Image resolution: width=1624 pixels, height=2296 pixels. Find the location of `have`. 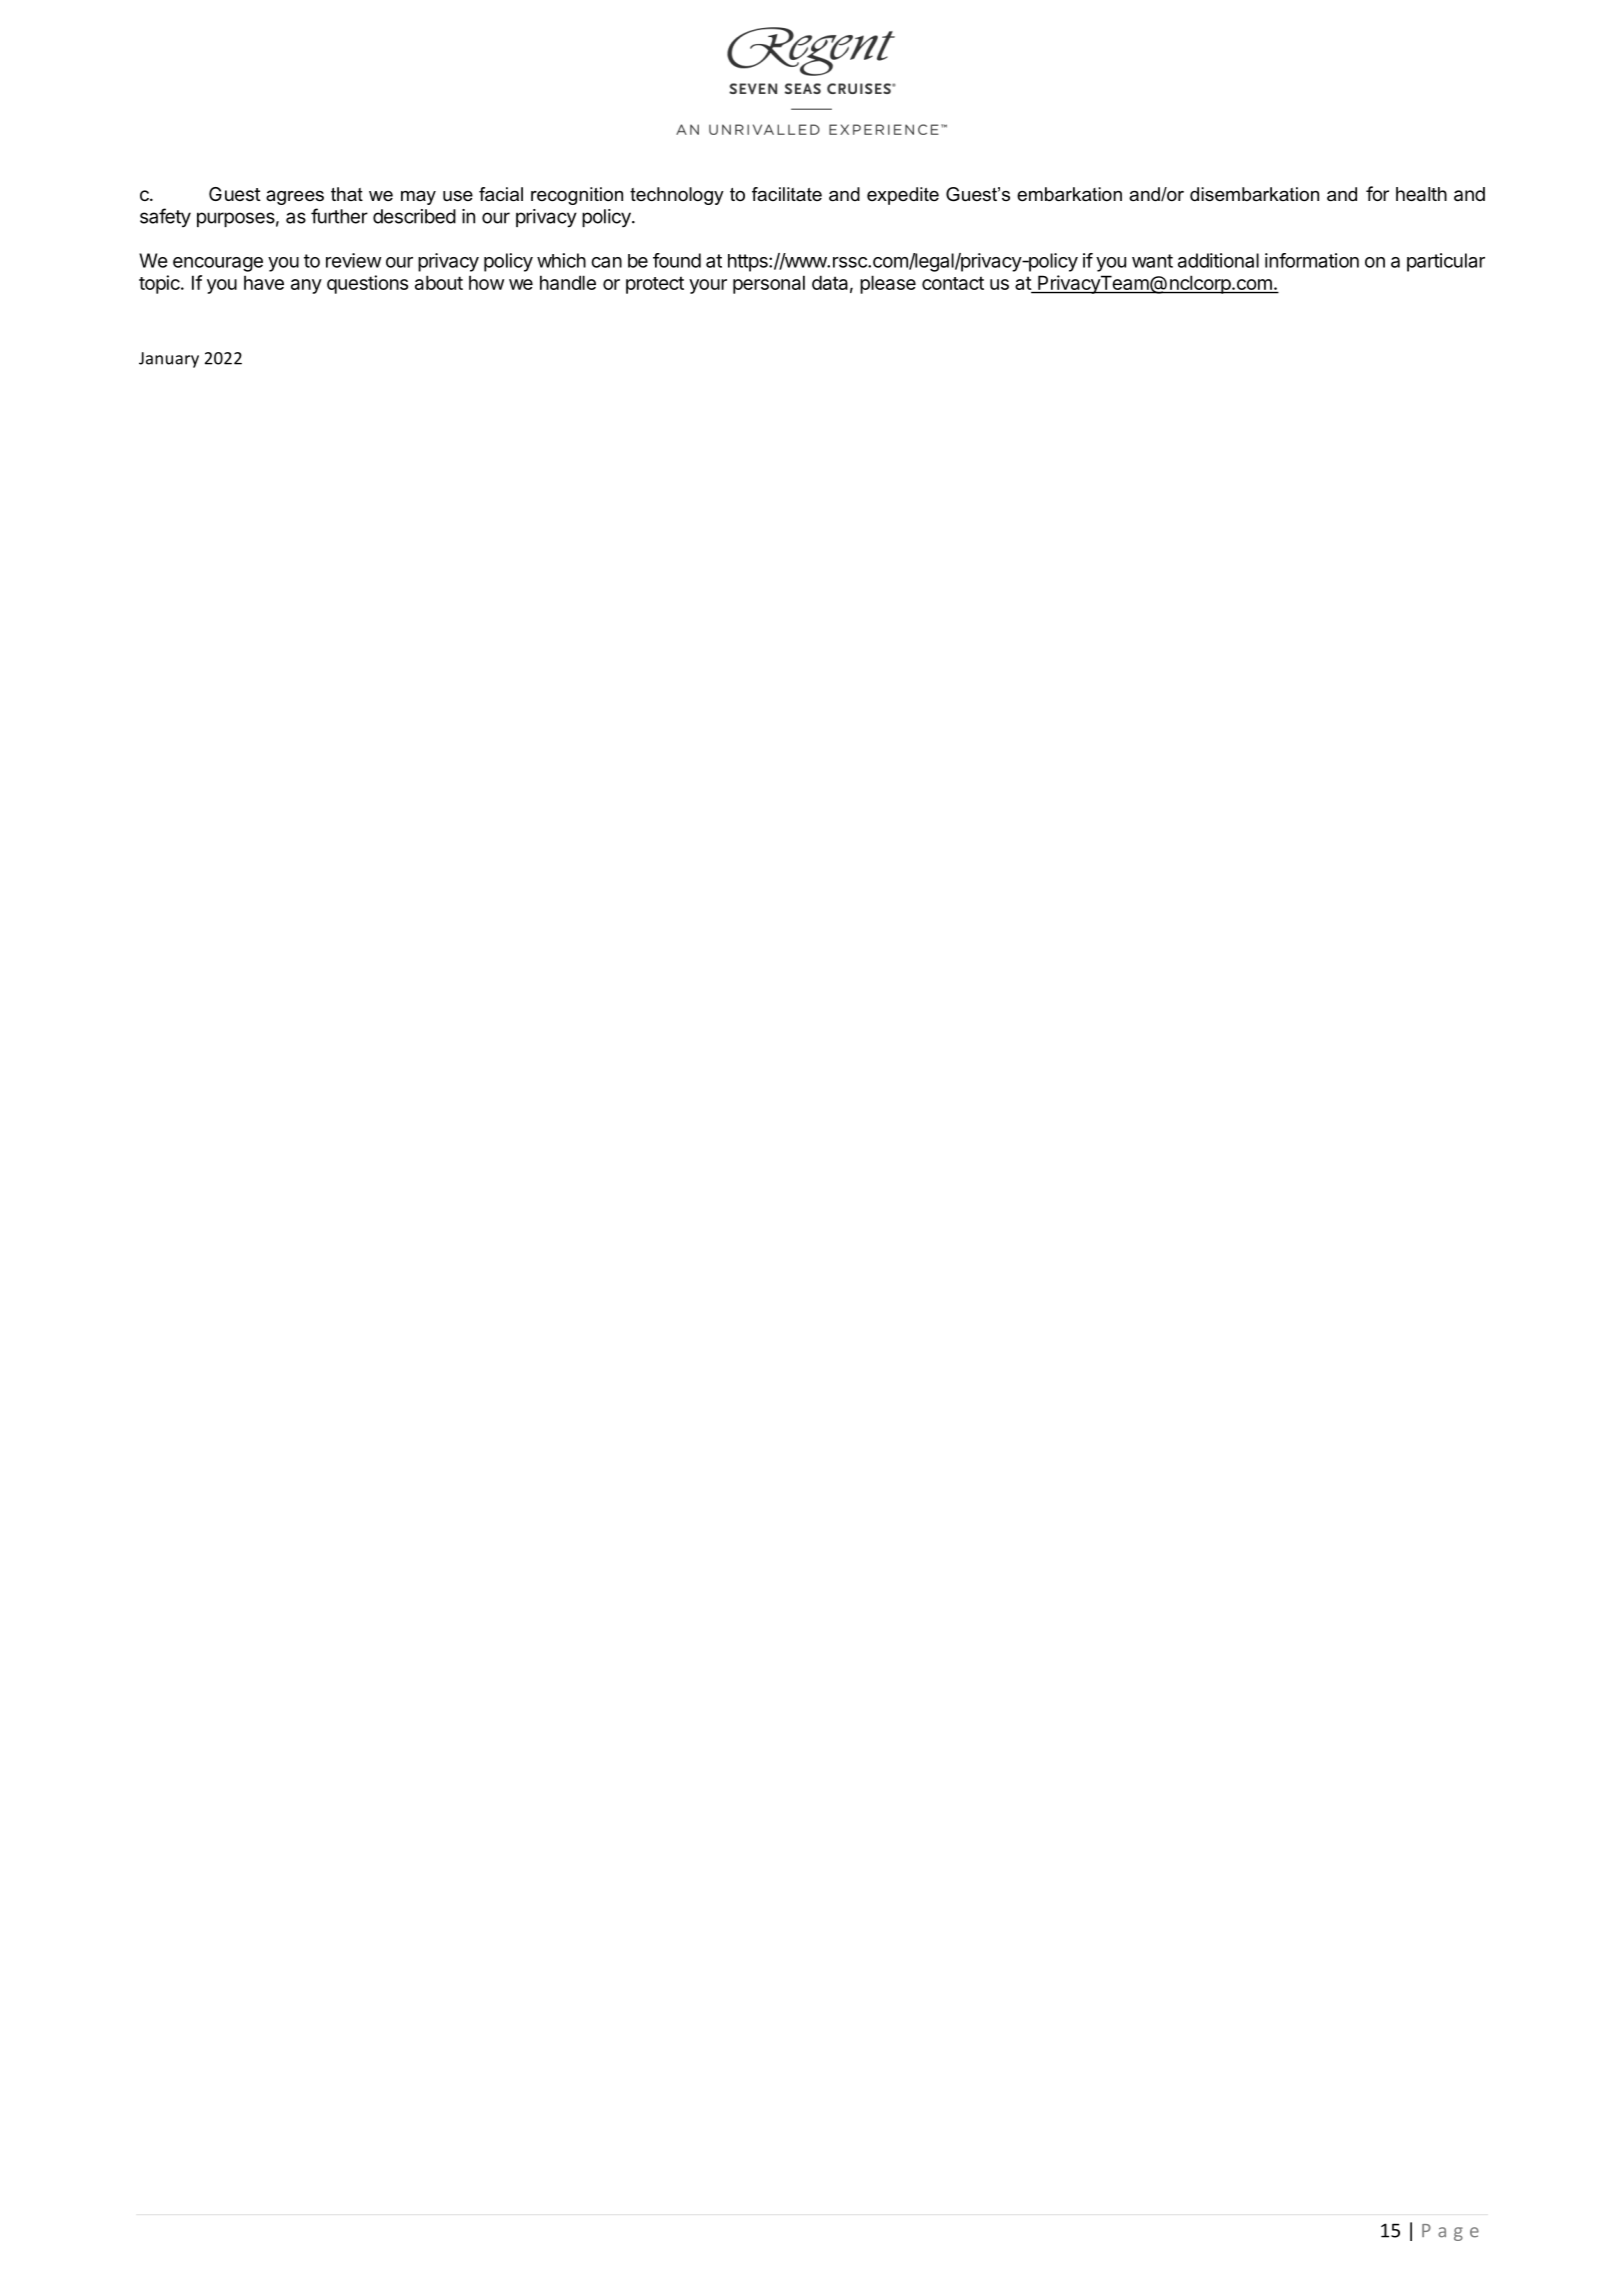

have is located at coordinates (264, 282).
